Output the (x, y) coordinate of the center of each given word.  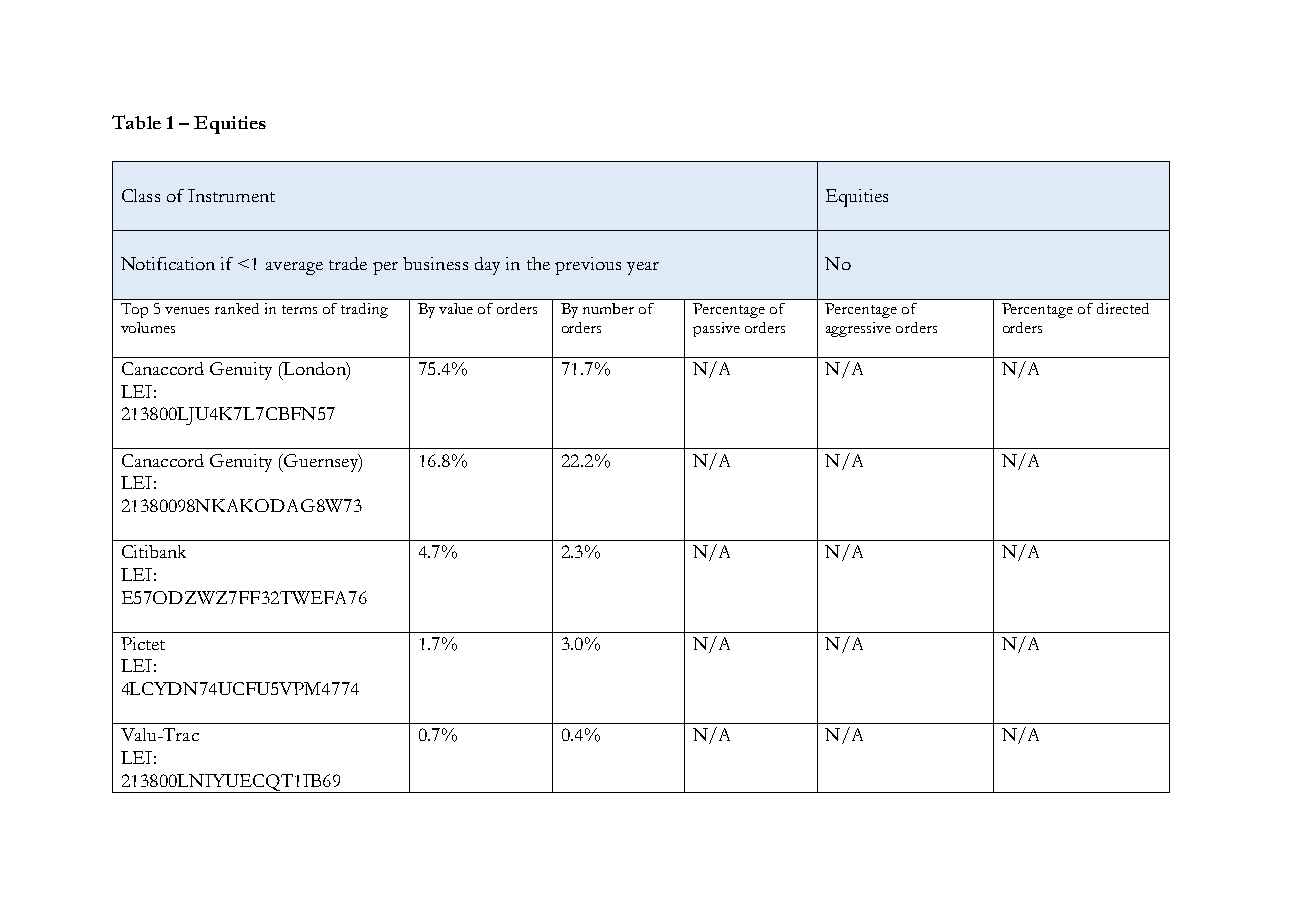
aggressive (858, 329)
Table (136, 122)
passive (716, 329)
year (643, 268)
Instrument (231, 195)
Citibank (154, 551)
